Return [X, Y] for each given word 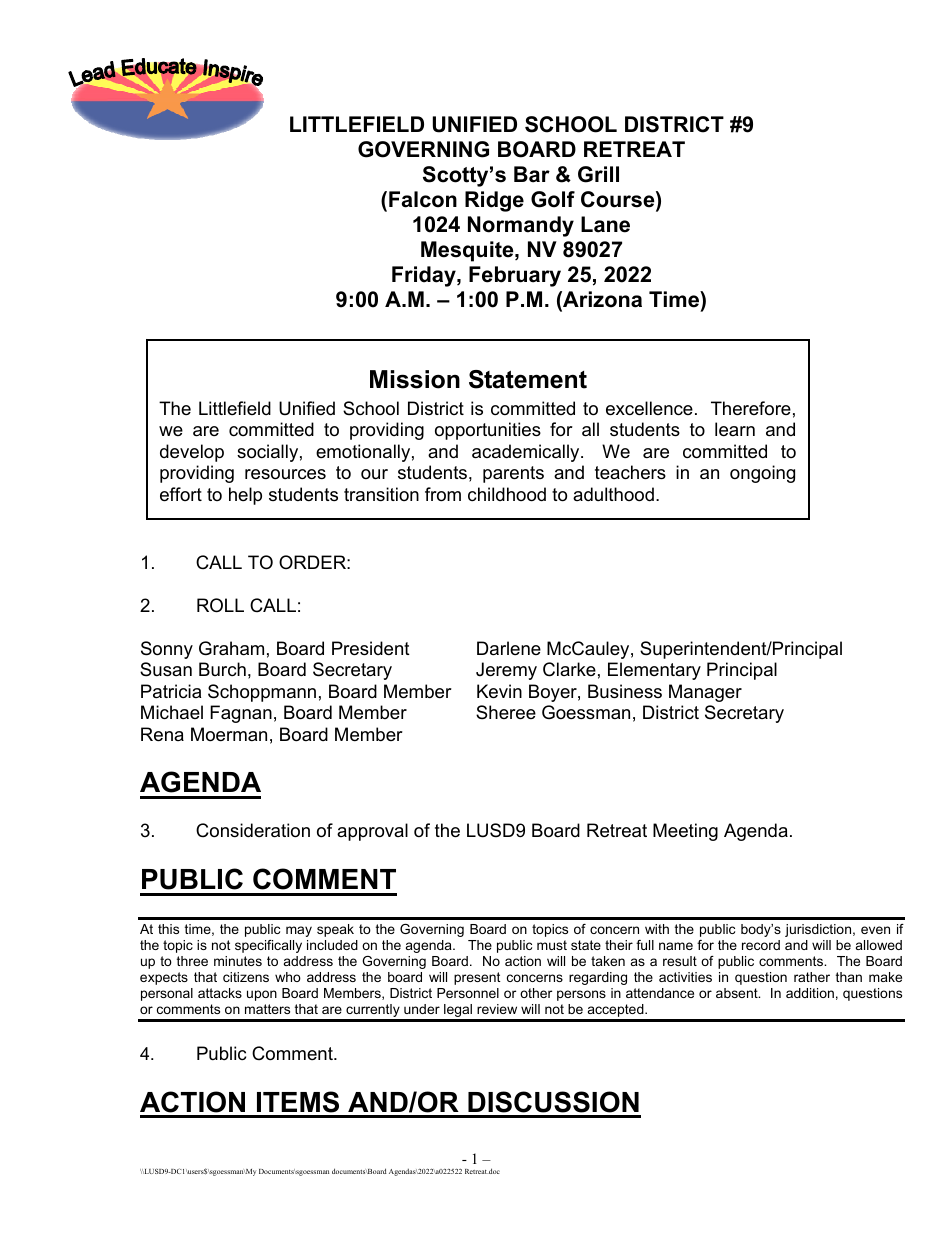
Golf [553, 199]
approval [372, 832]
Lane [605, 224]
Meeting [685, 832]
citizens [246, 977]
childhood [507, 494]
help [245, 496]
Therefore [751, 408]
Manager [705, 693]
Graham [231, 648]
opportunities [488, 431]
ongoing [762, 474]
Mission [415, 379]
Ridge [494, 201]
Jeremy [506, 671]
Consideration [253, 830]
